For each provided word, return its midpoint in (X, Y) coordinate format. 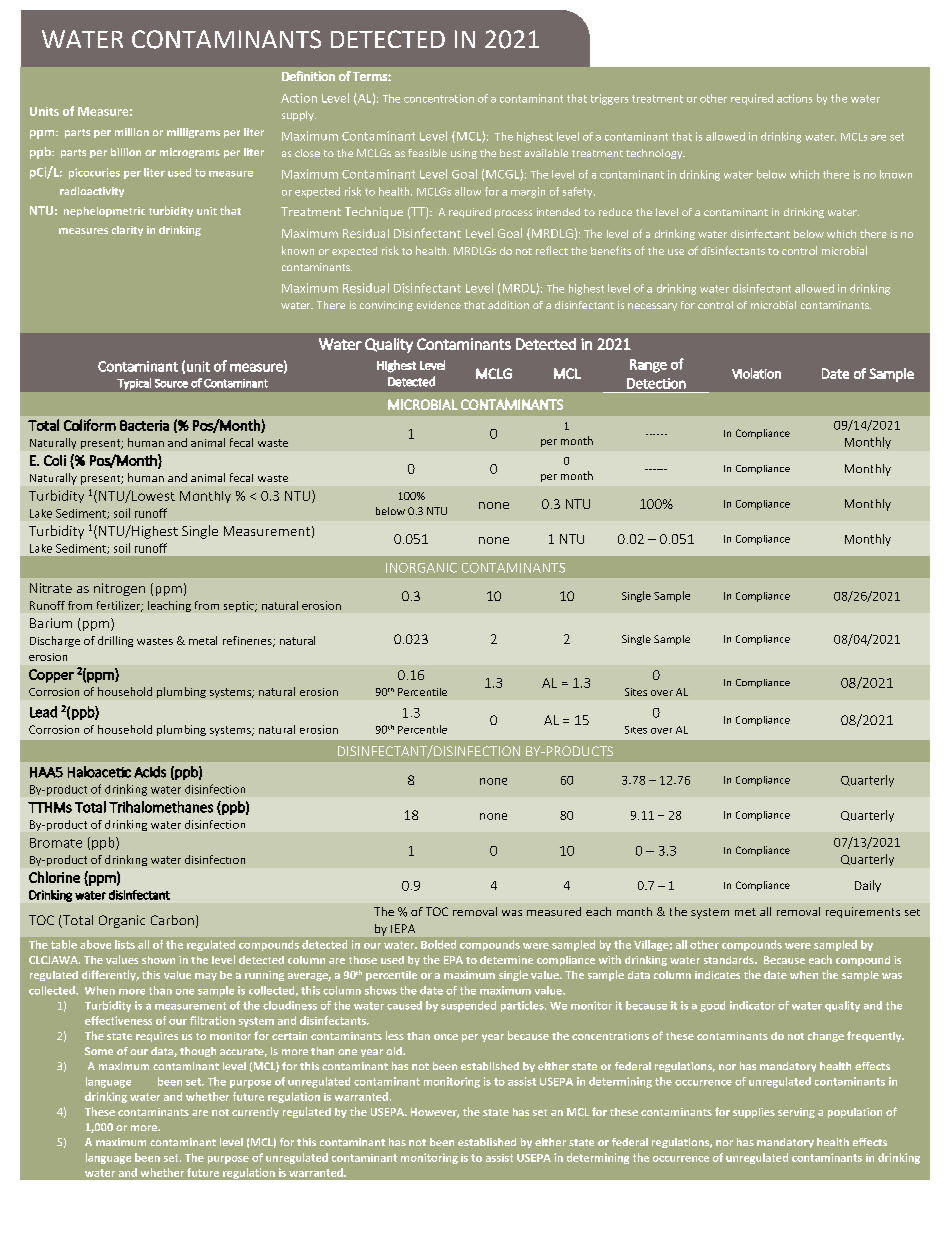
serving (796, 1113)
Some (99, 1051)
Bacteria (144, 425)
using (464, 154)
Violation (756, 373)
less (395, 1035)
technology (655, 154)
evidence (439, 305)
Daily (868, 886)
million (132, 132)
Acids (150, 772)
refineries (248, 641)
